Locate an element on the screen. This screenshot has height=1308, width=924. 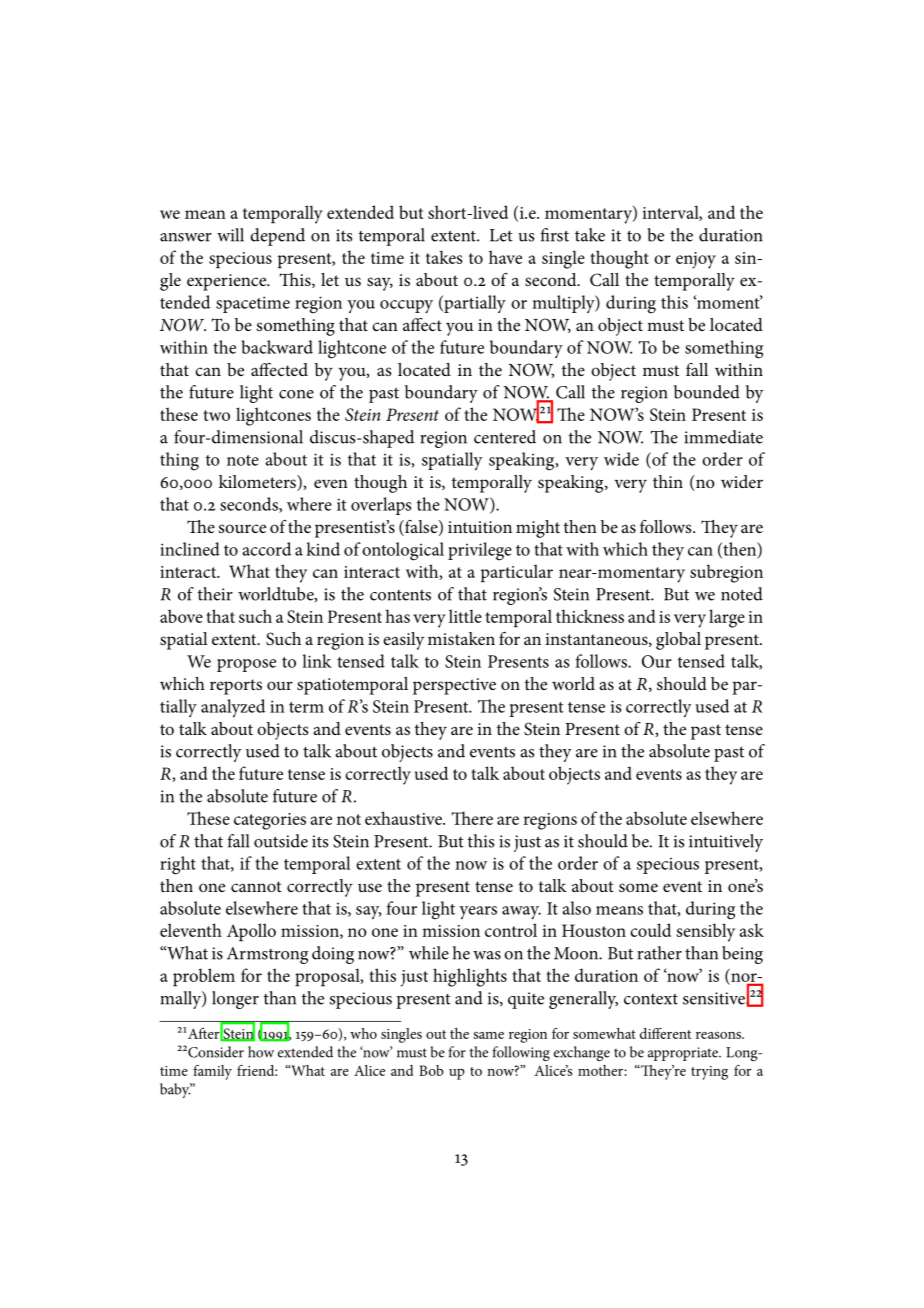
propose is located at coordinates (246, 665).
